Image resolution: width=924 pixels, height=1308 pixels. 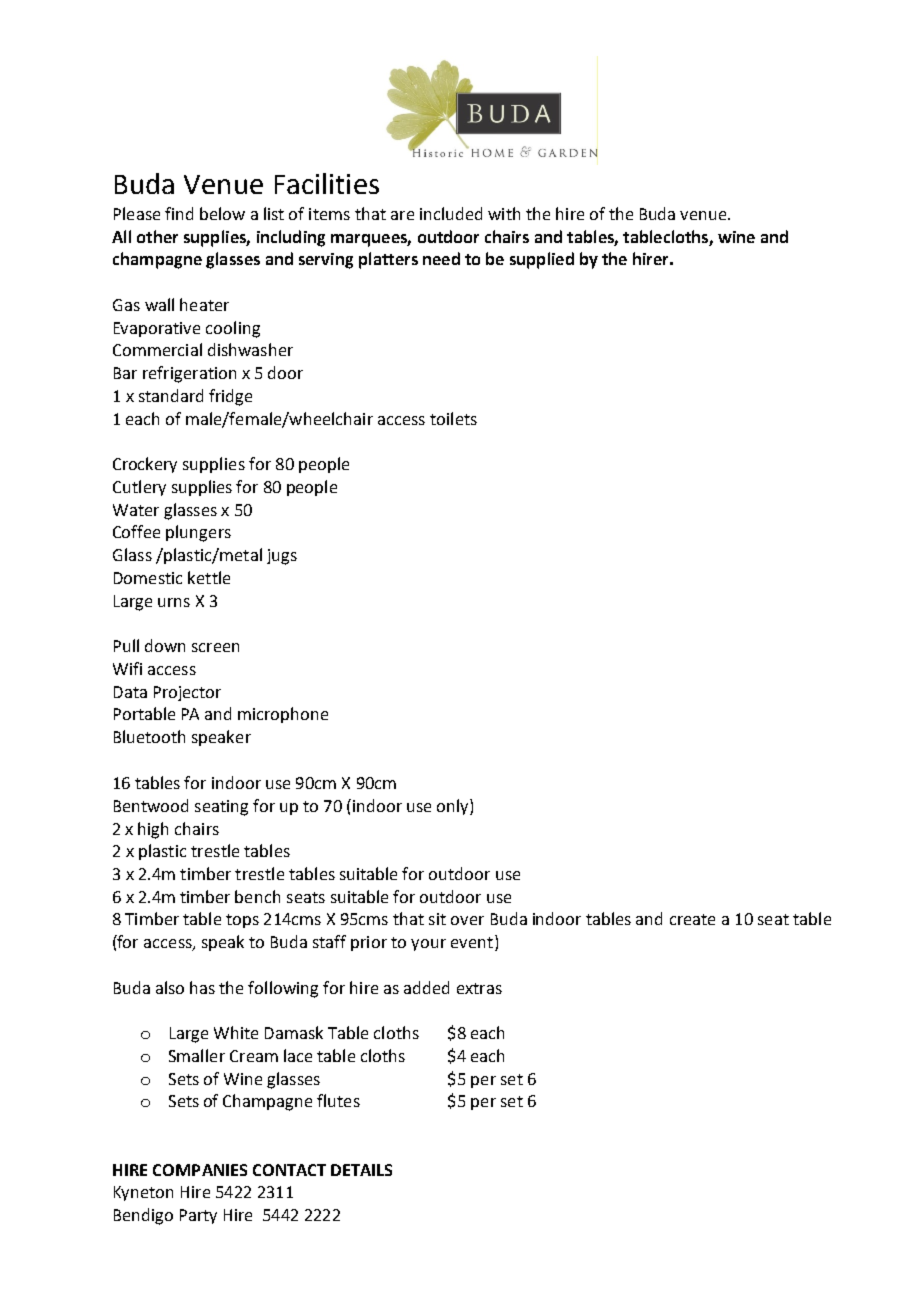 I want to click on create, so click(x=692, y=919).
